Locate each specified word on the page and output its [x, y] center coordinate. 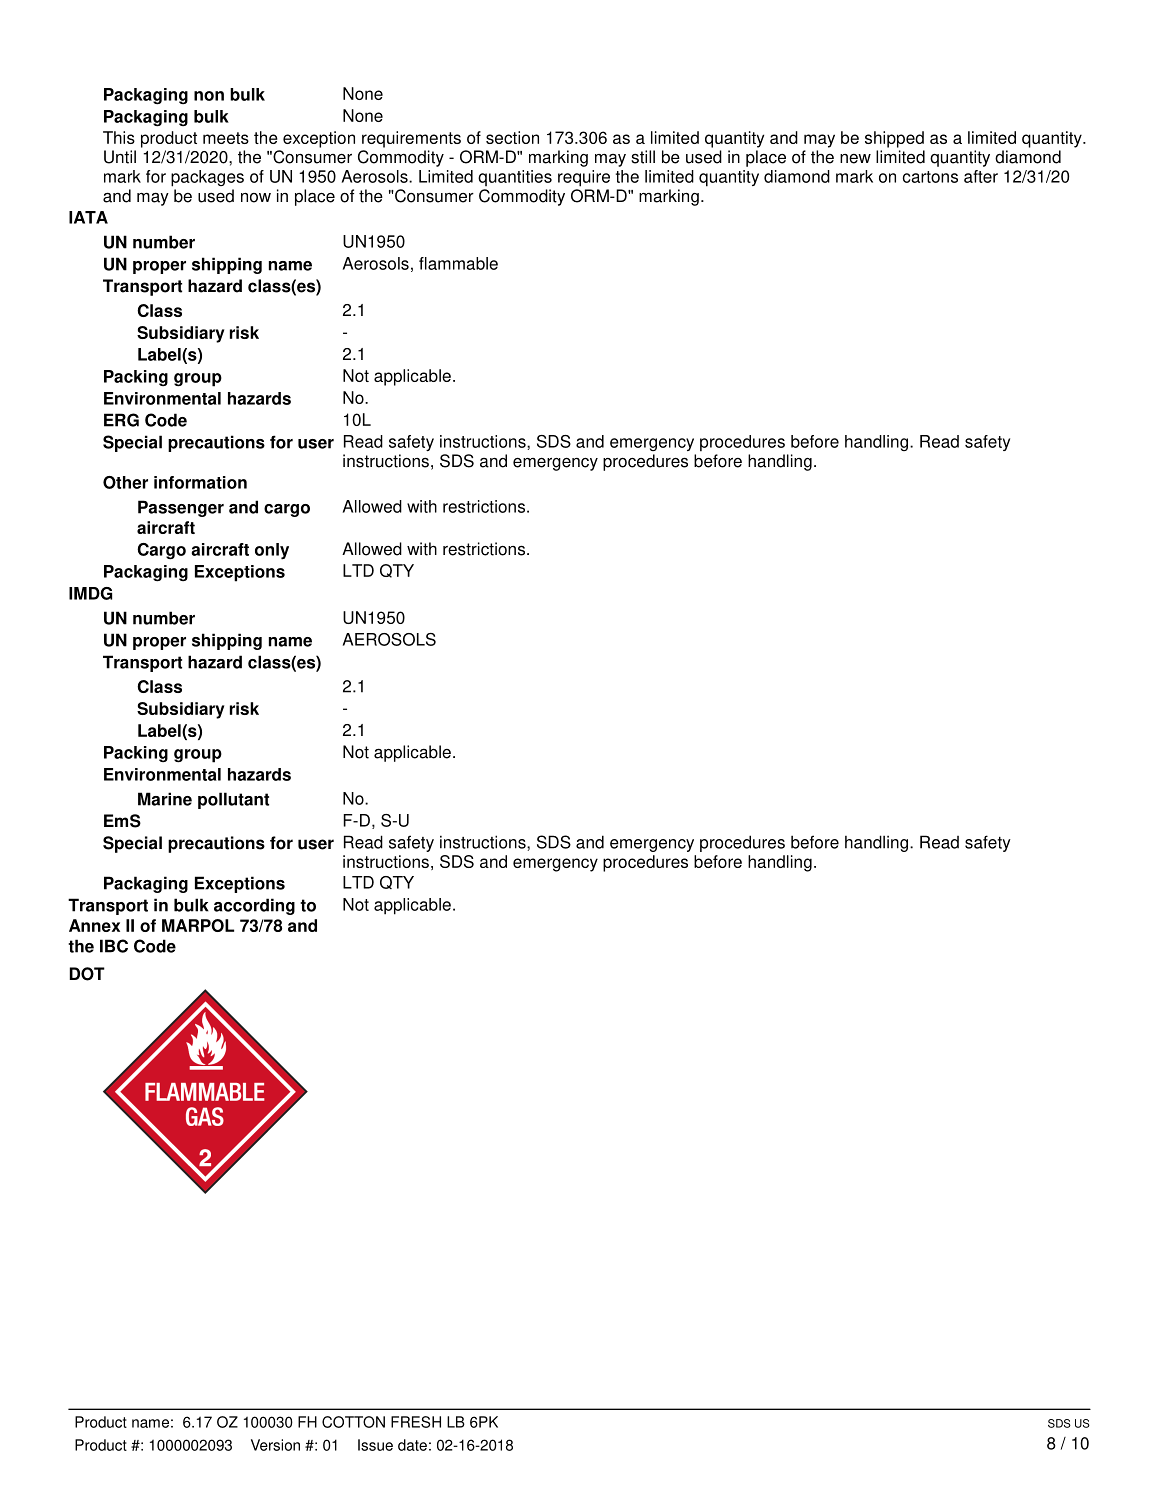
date [412, 1445]
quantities [515, 178]
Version [275, 1445]
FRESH [416, 1422]
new [855, 159]
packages [207, 178]
